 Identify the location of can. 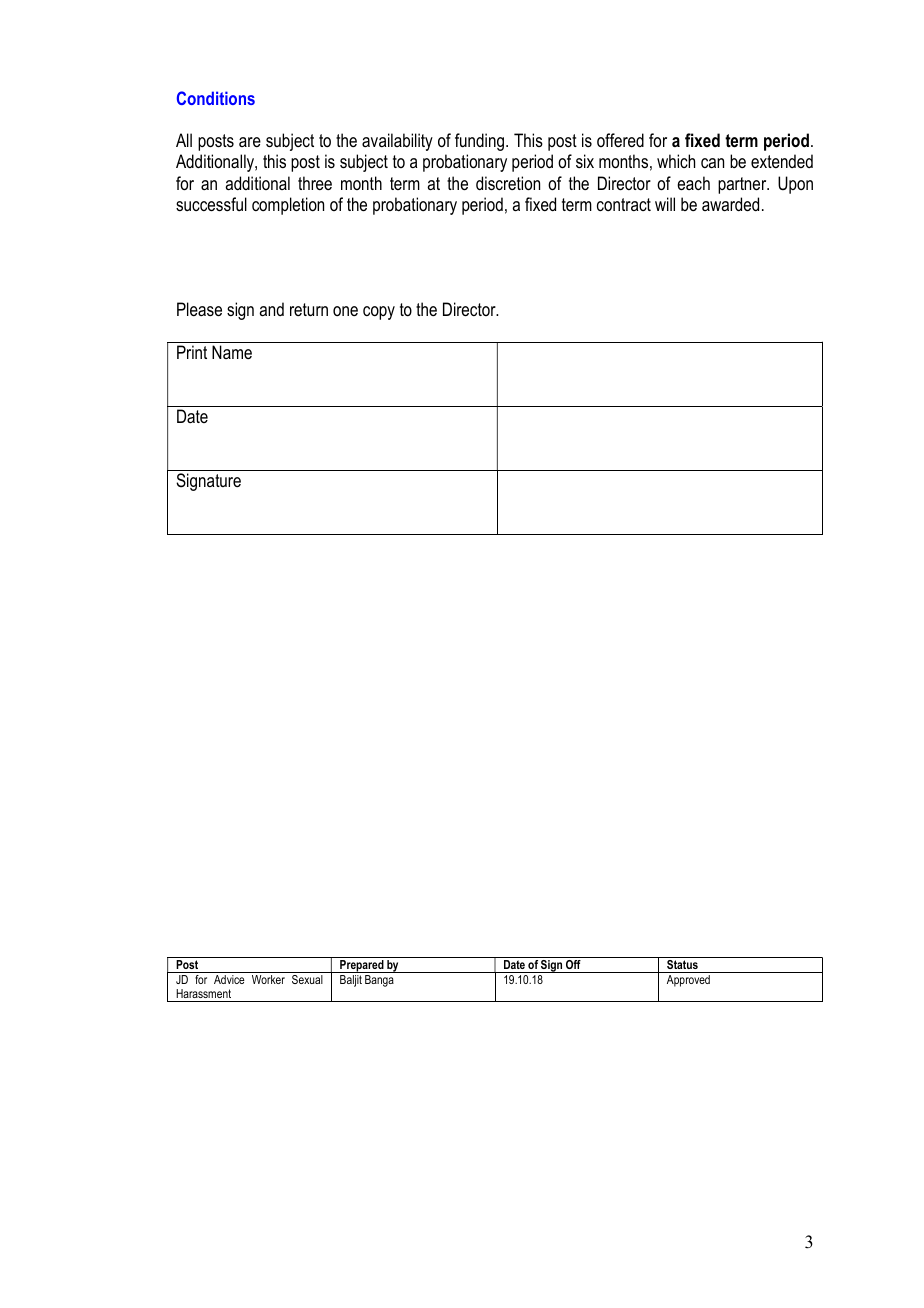
(712, 163).
